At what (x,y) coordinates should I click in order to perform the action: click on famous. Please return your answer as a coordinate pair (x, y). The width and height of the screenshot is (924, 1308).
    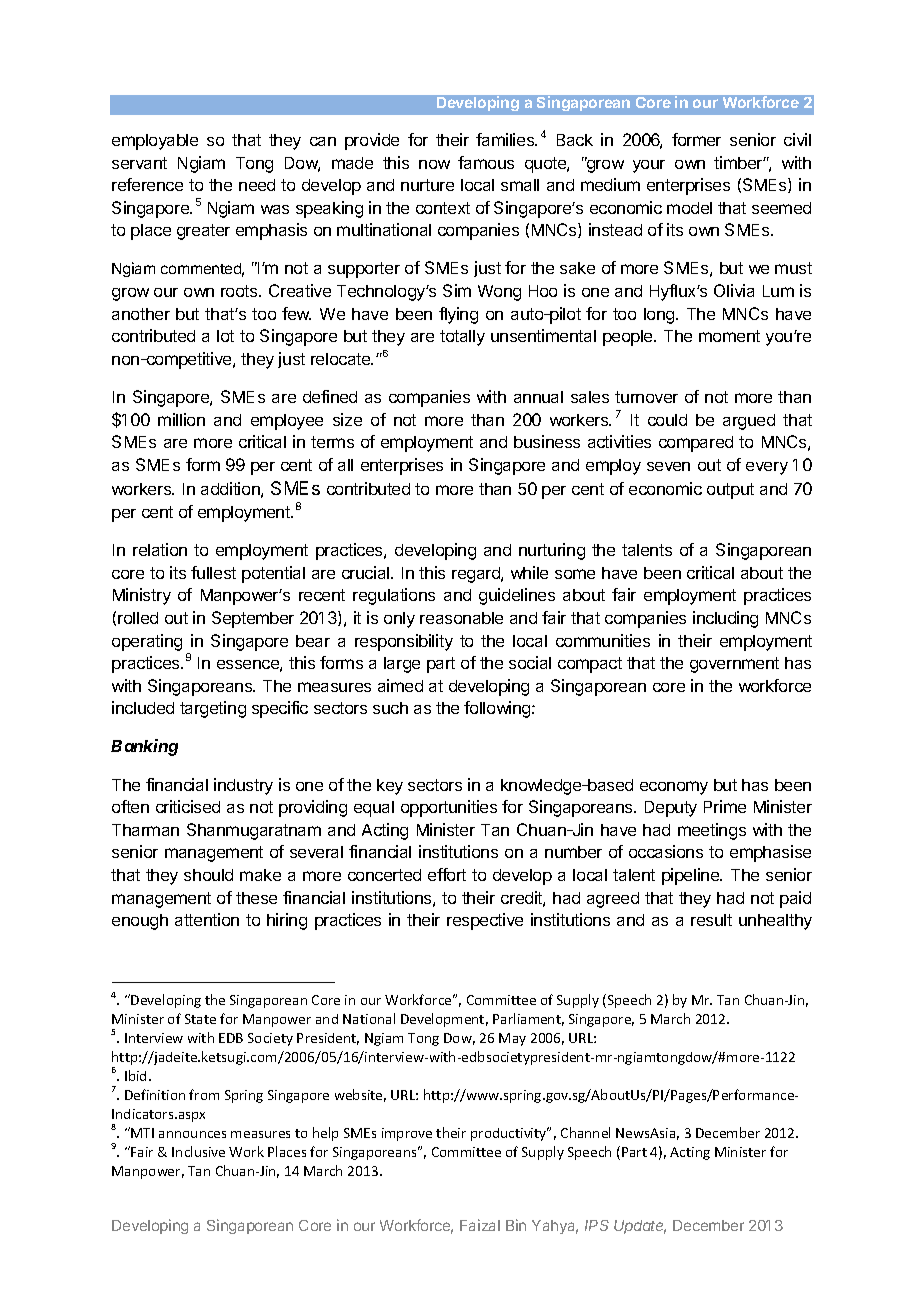
    Looking at the image, I should click on (486, 162).
